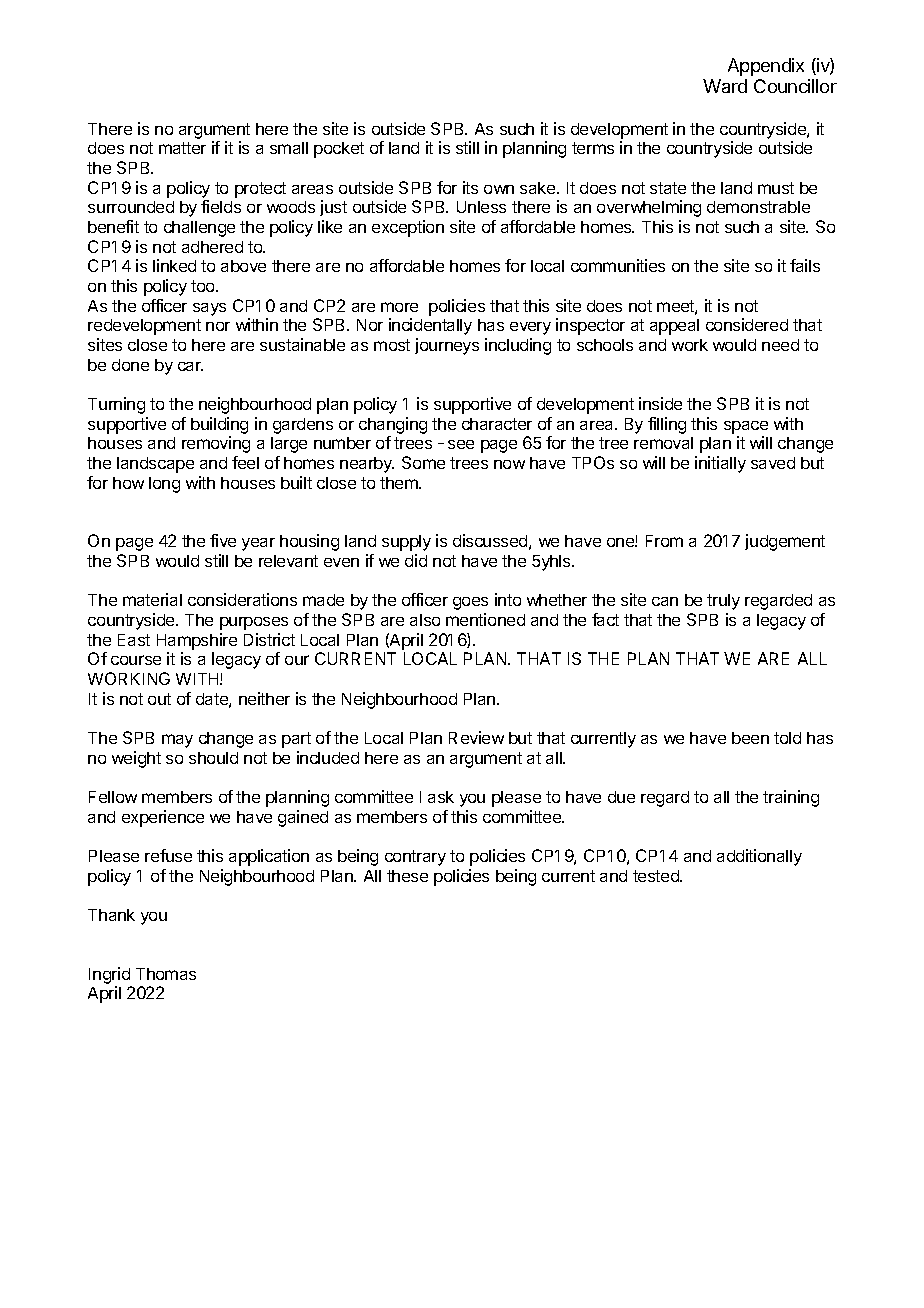 The height and width of the screenshot is (1308, 924). Describe the element at coordinates (660, 403) in the screenshot. I see `inside` at that location.
